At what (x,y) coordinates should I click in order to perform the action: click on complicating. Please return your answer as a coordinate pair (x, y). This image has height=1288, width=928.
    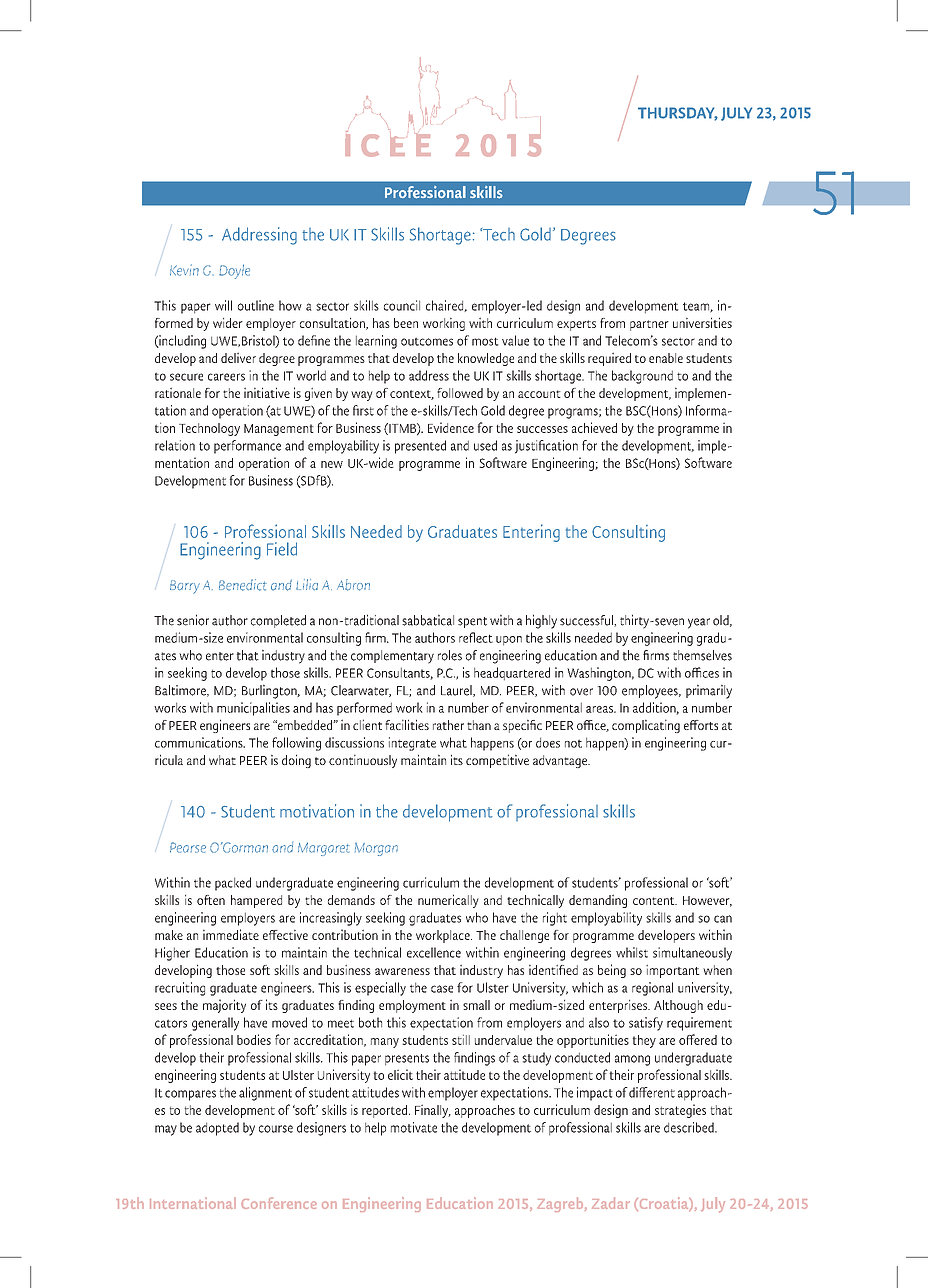
    Looking at the image, I should click on (646, 726).
